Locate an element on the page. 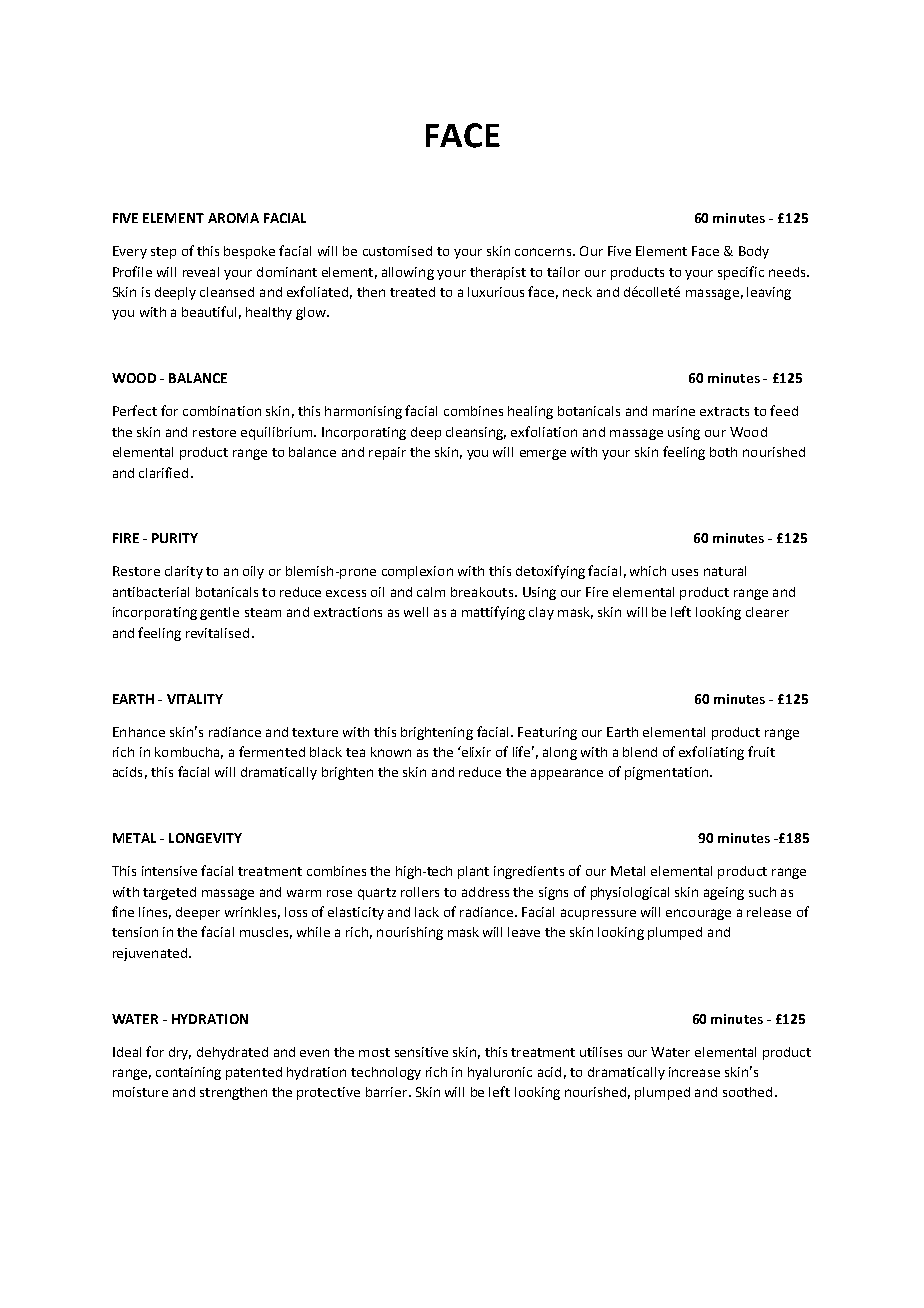 This page has height=1308, width=924. natural is located at coordinates (725, 571).
